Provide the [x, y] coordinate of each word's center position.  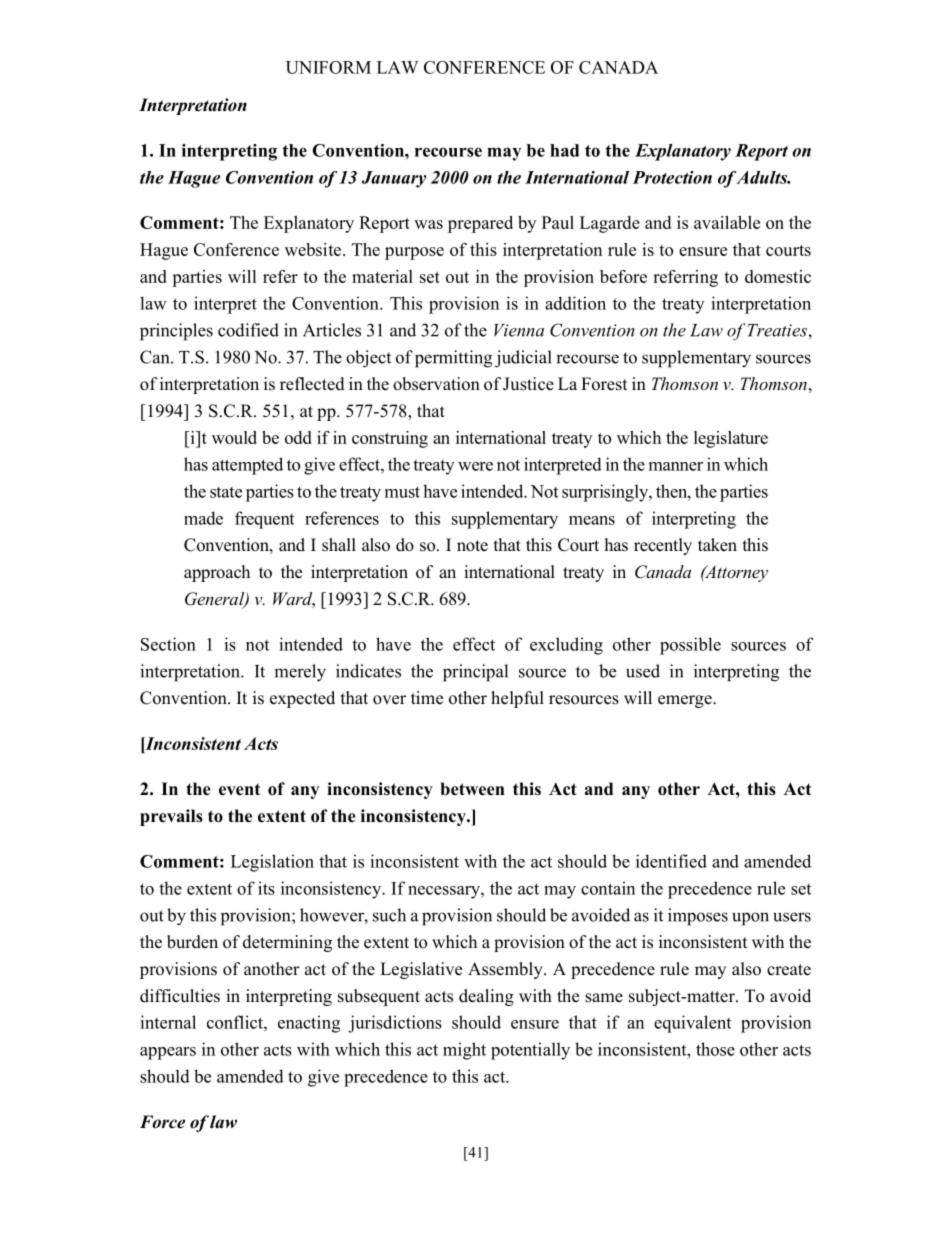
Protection [672, 177]
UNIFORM [328, 67]
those [715, 1049]
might [464, 1051]
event [239, 790]
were [475, 466]
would [234, 437]
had [564, 150]
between [472, 789]
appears [168, 1053]
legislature [731, 439]
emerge [686, 701]
